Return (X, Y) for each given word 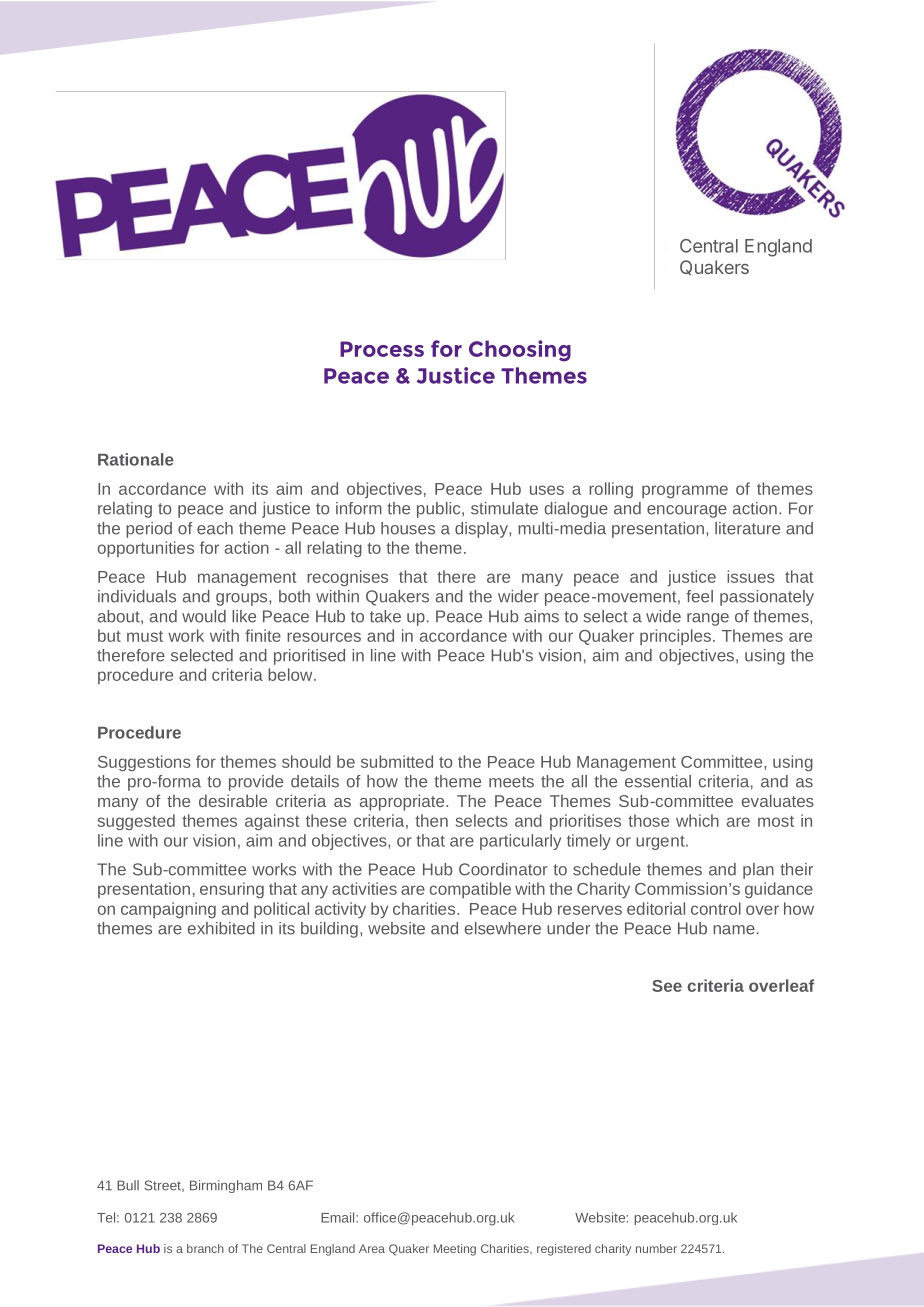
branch (205, 1248)
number (656, 1248)
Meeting (455, 1250)
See (667, 986)
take (385, 616)
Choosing (520, 351)
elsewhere (503, 928)
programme (685, 491)
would (204, 616)
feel (699, 596)
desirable (233, 800)
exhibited (221, 928)
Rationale (136, 459)
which (697, 820)
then (431, 820)
